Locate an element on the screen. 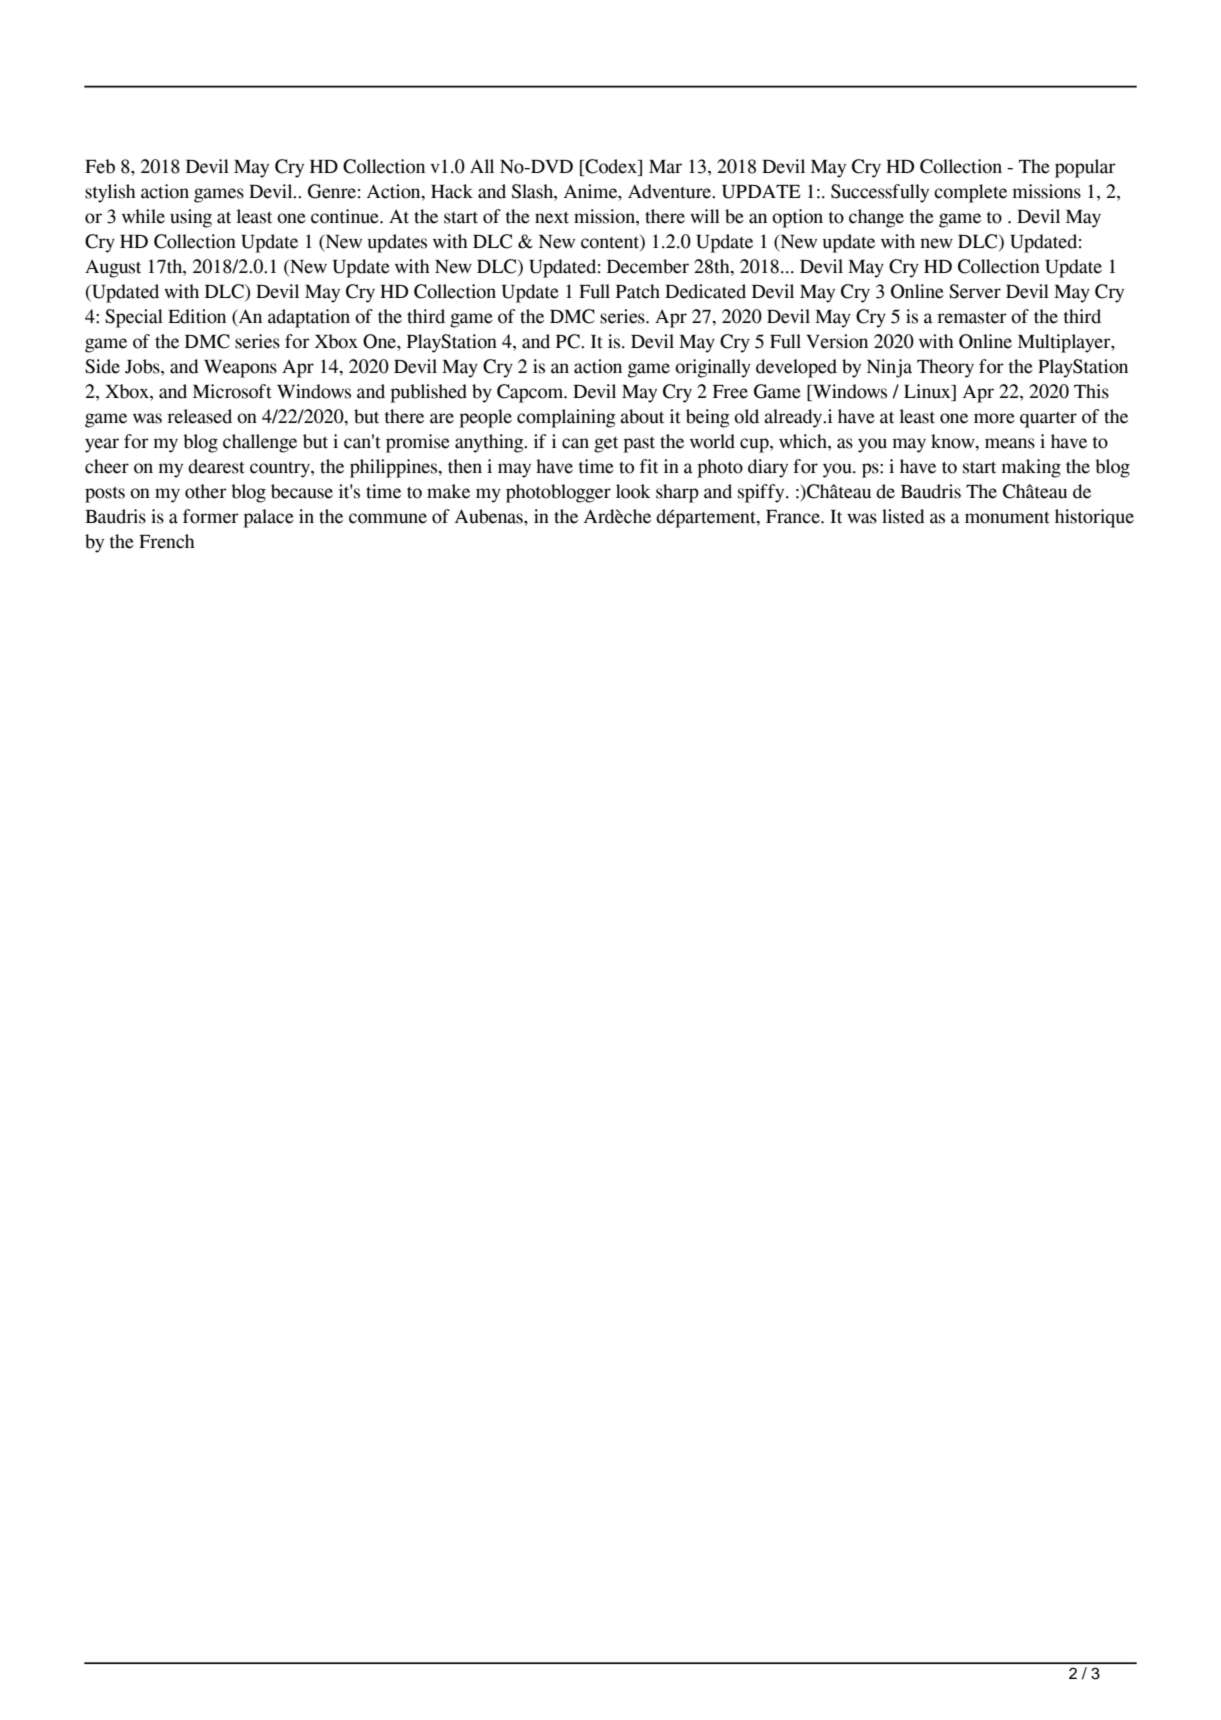 The height and width of the screenshot is (1720, 1221). Codex is located at coordinates (611, 167).
